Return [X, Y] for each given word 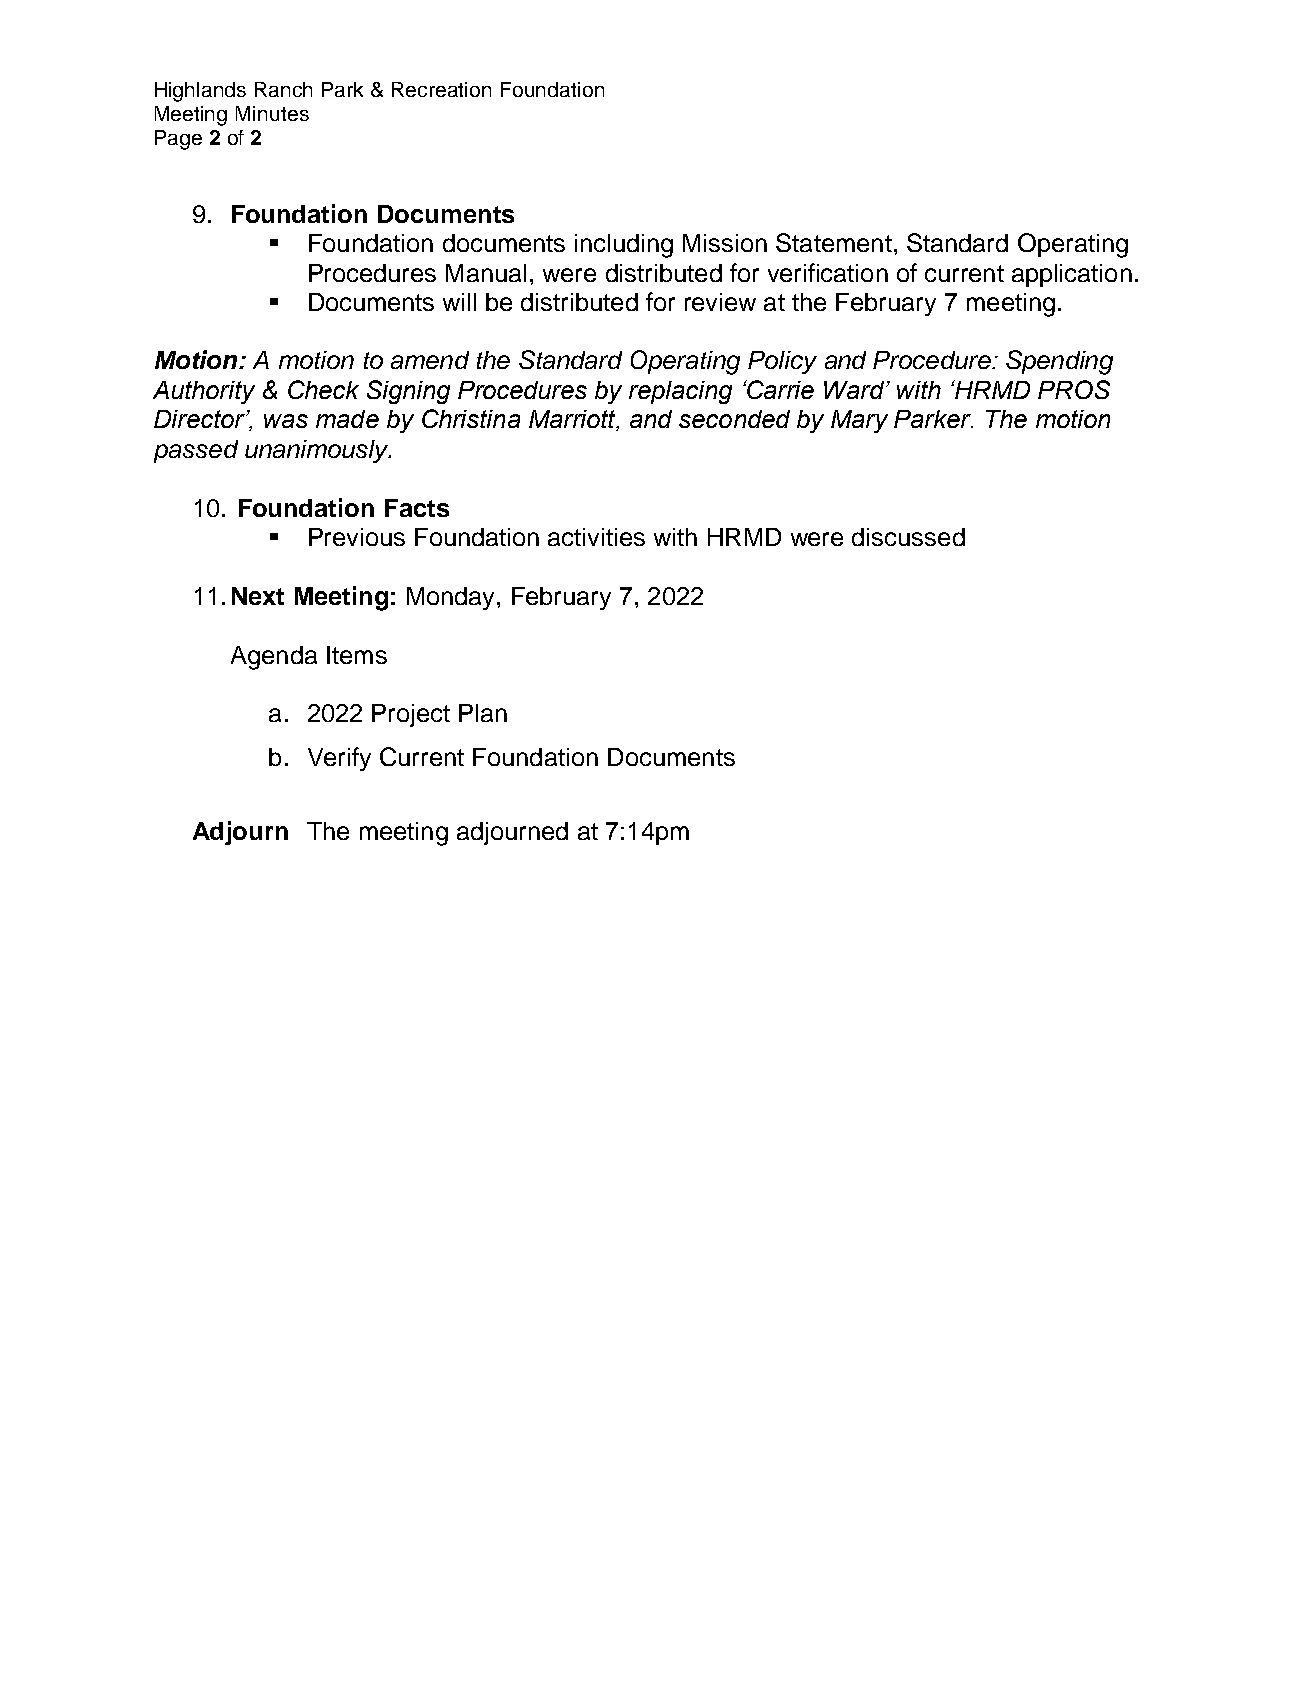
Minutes [272, 113]
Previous [357, 537]
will [459, 302]
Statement [834, 242]
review [720, 302]
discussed [908, 537]
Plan [483, 713]
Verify [339, 759]
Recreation [441, 89]
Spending [1059, 362]
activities [596, 537]
